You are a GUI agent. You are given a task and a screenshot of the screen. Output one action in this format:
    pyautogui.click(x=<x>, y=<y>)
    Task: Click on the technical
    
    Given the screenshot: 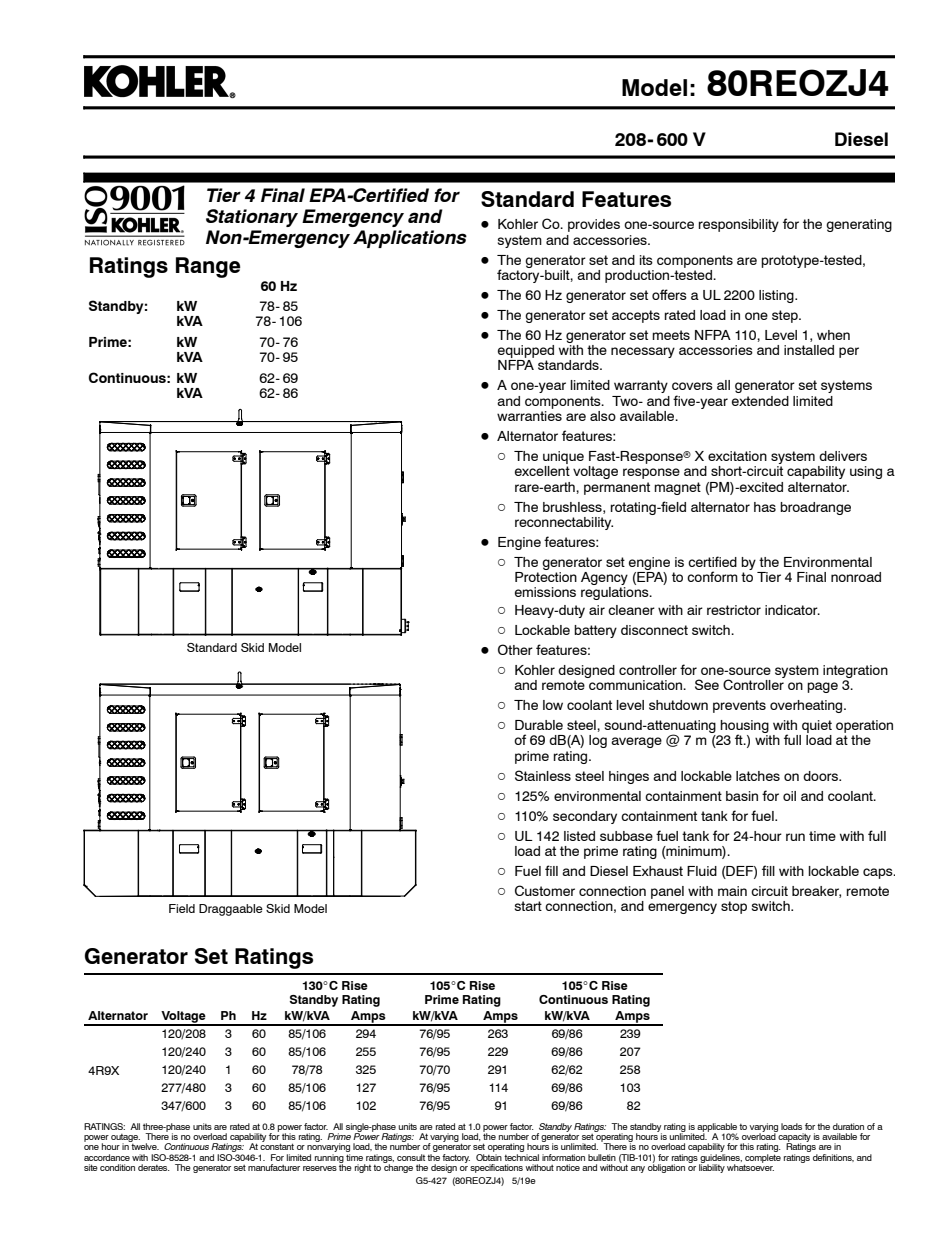 What is the action you would take?
    pyautogui.click(x=521, y=1156)
